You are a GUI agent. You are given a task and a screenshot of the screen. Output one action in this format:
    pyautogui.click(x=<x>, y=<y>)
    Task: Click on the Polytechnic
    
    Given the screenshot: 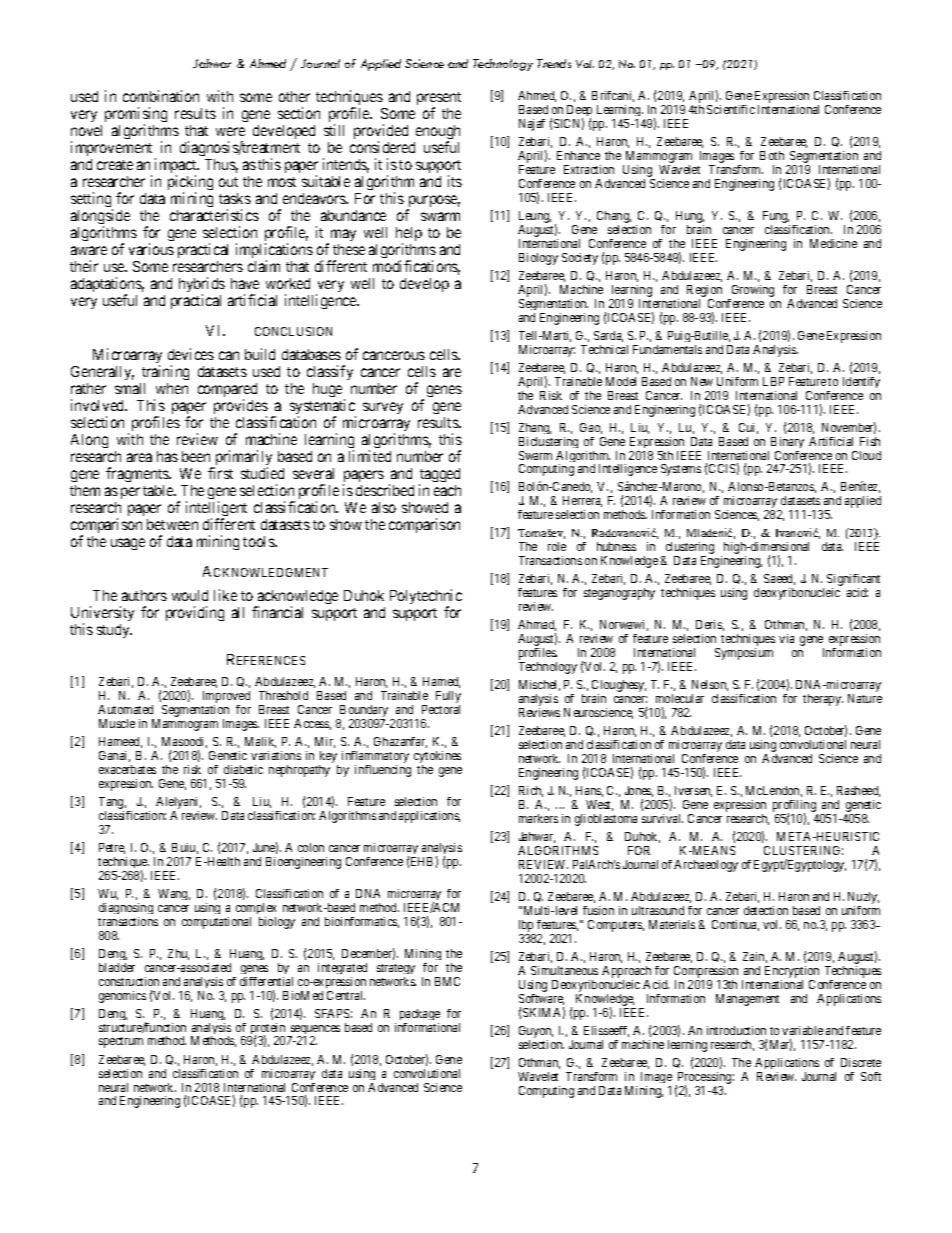 What is the action you would take?
    pyautogui.click(x=426, y=598)
